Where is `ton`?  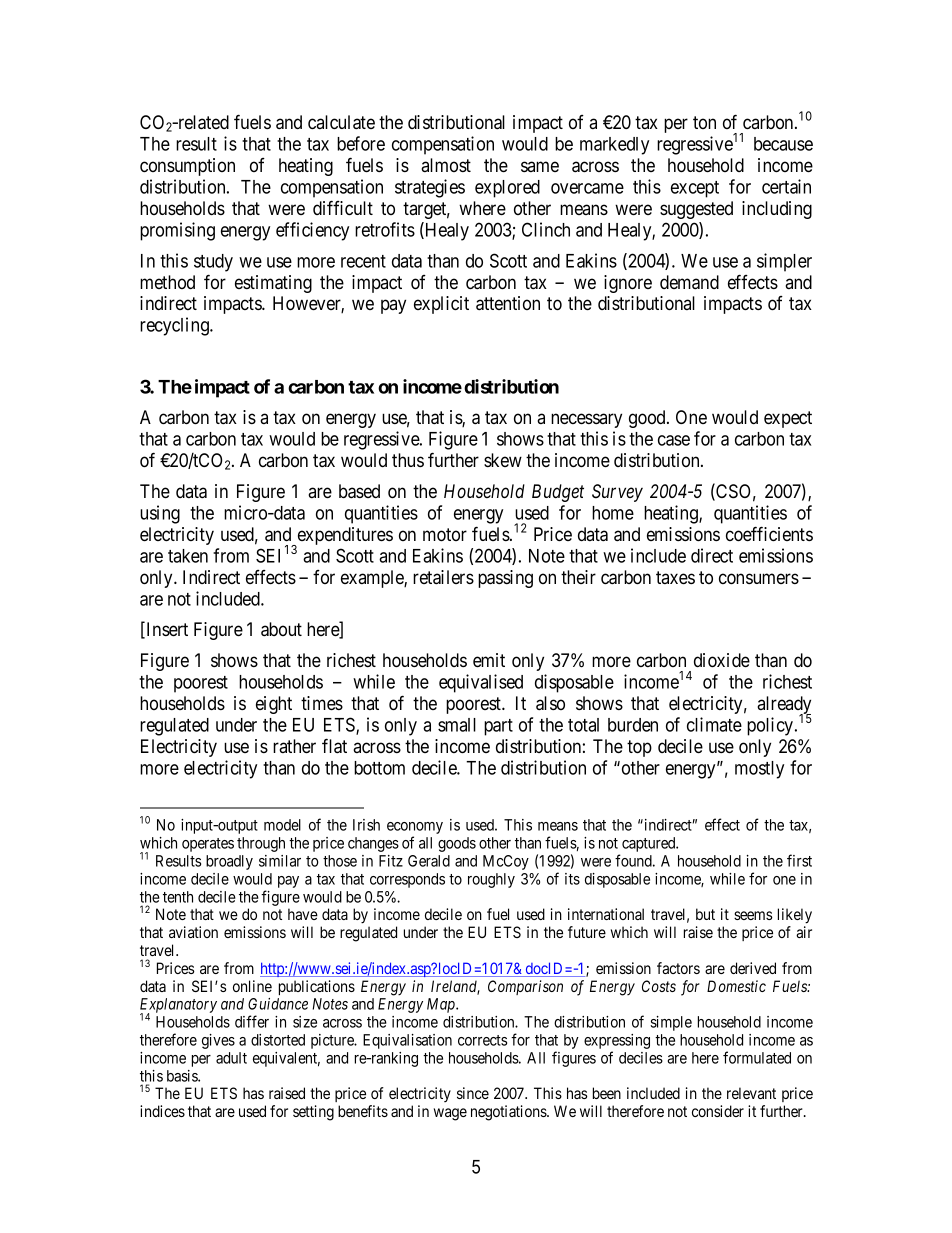
ton is located at coordinates (704, 122).
